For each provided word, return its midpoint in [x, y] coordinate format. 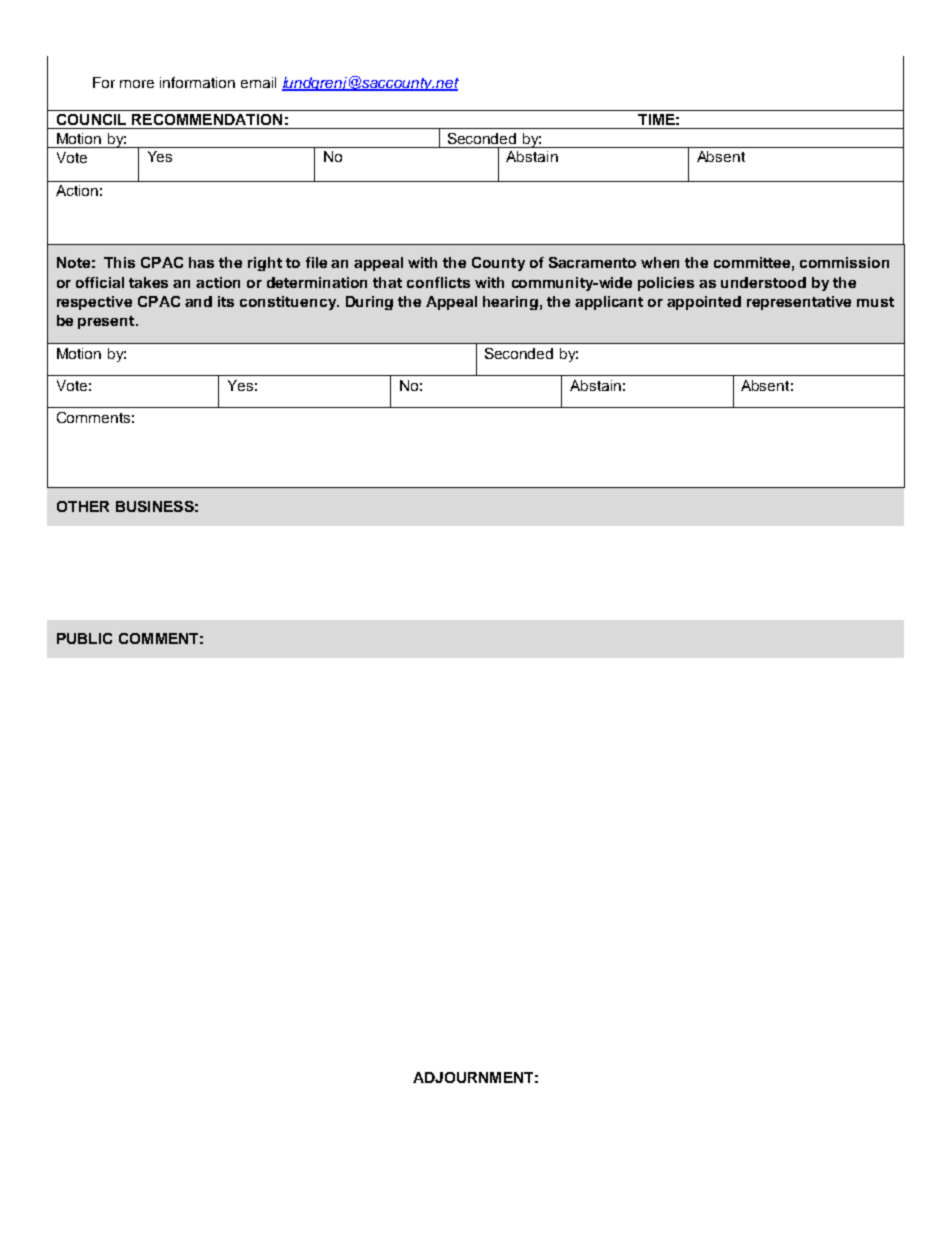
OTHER [83, 506]
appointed [704, 303]
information [197, 82]
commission [844, 262]
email [258, 82]
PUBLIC [84, 638]
